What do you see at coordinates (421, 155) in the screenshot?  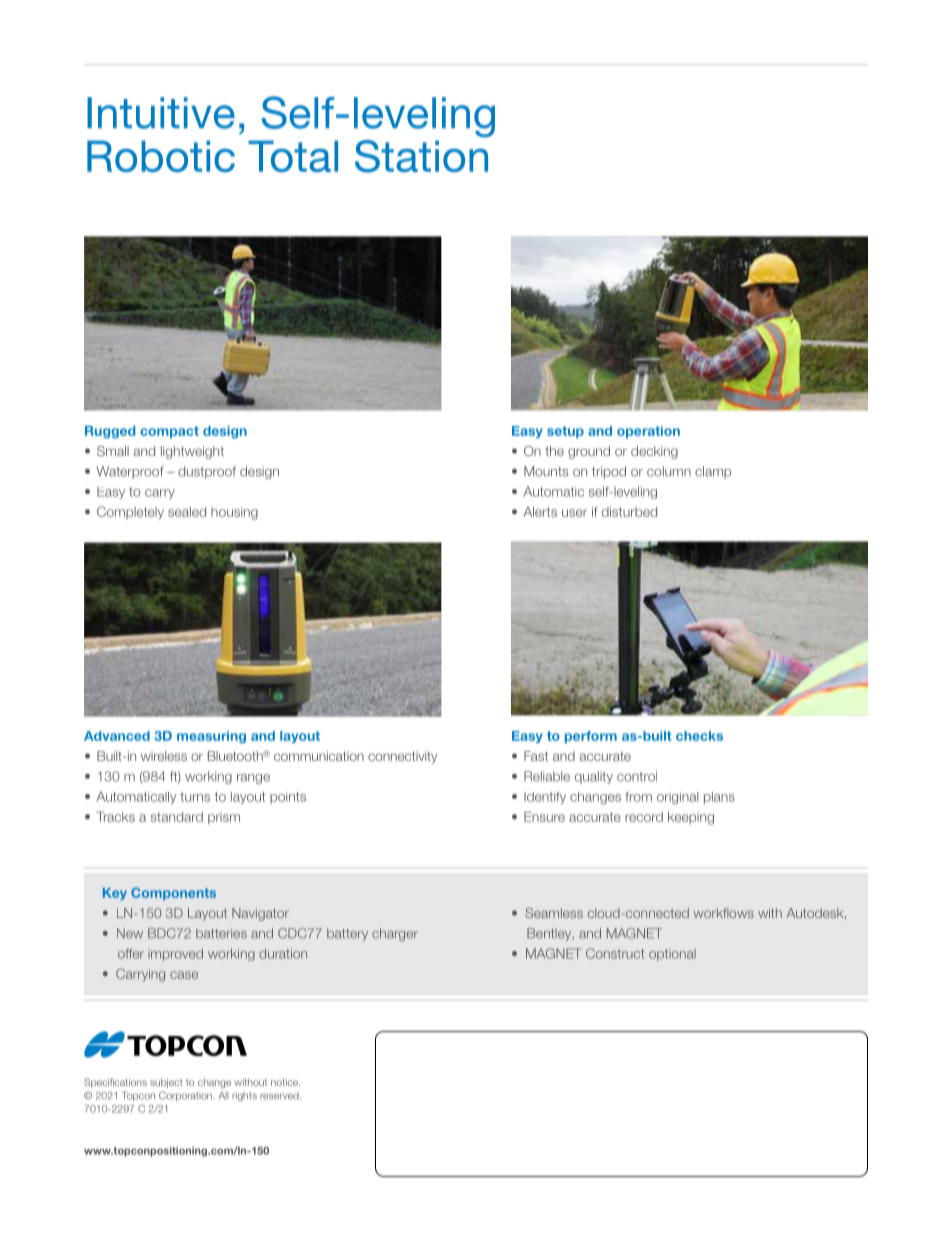 I see `Station` at bounding box center [421, 155].
